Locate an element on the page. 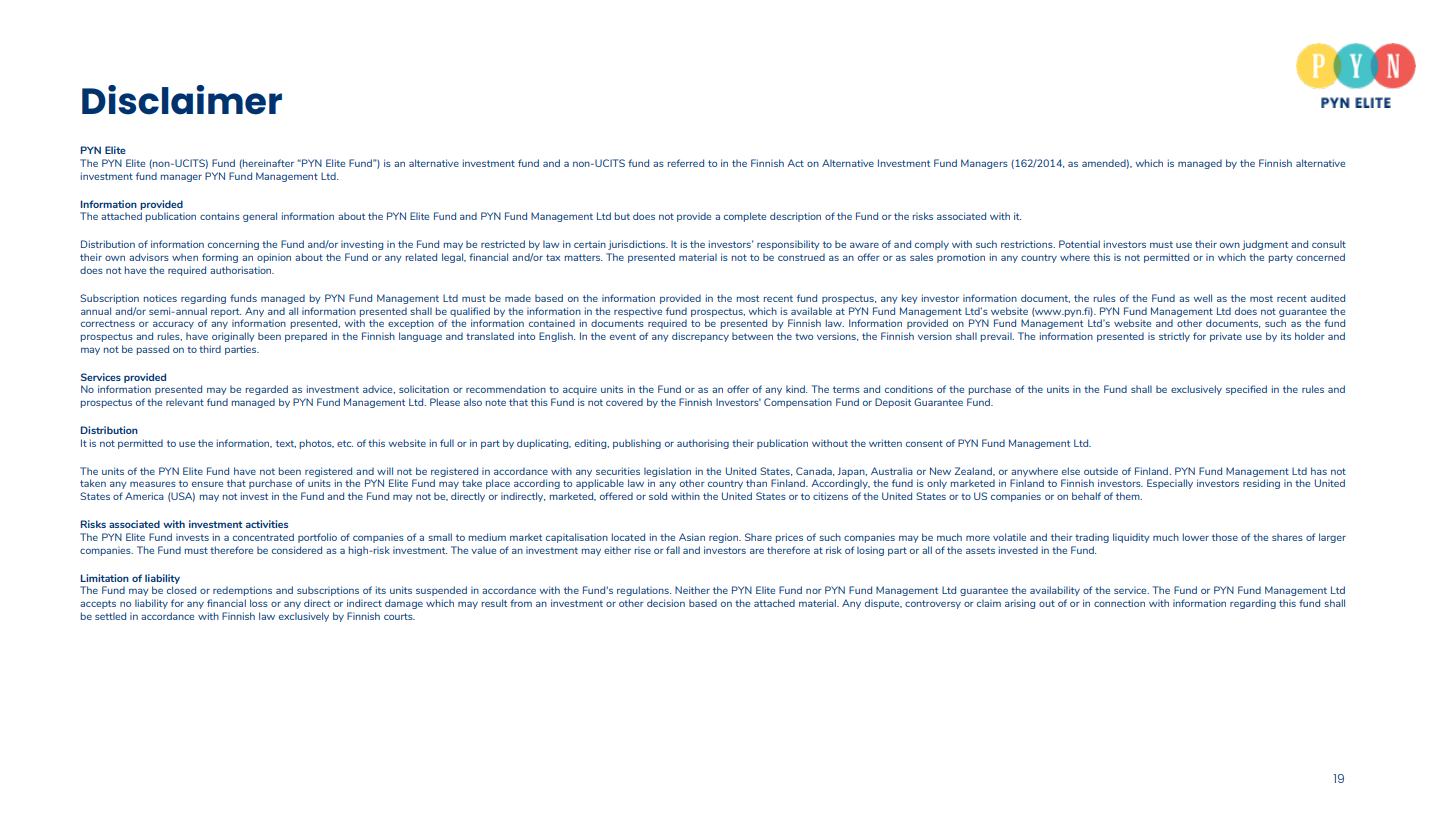 The height and width of the image is (819, 1456). kind is located at coordinates (796, 389).
